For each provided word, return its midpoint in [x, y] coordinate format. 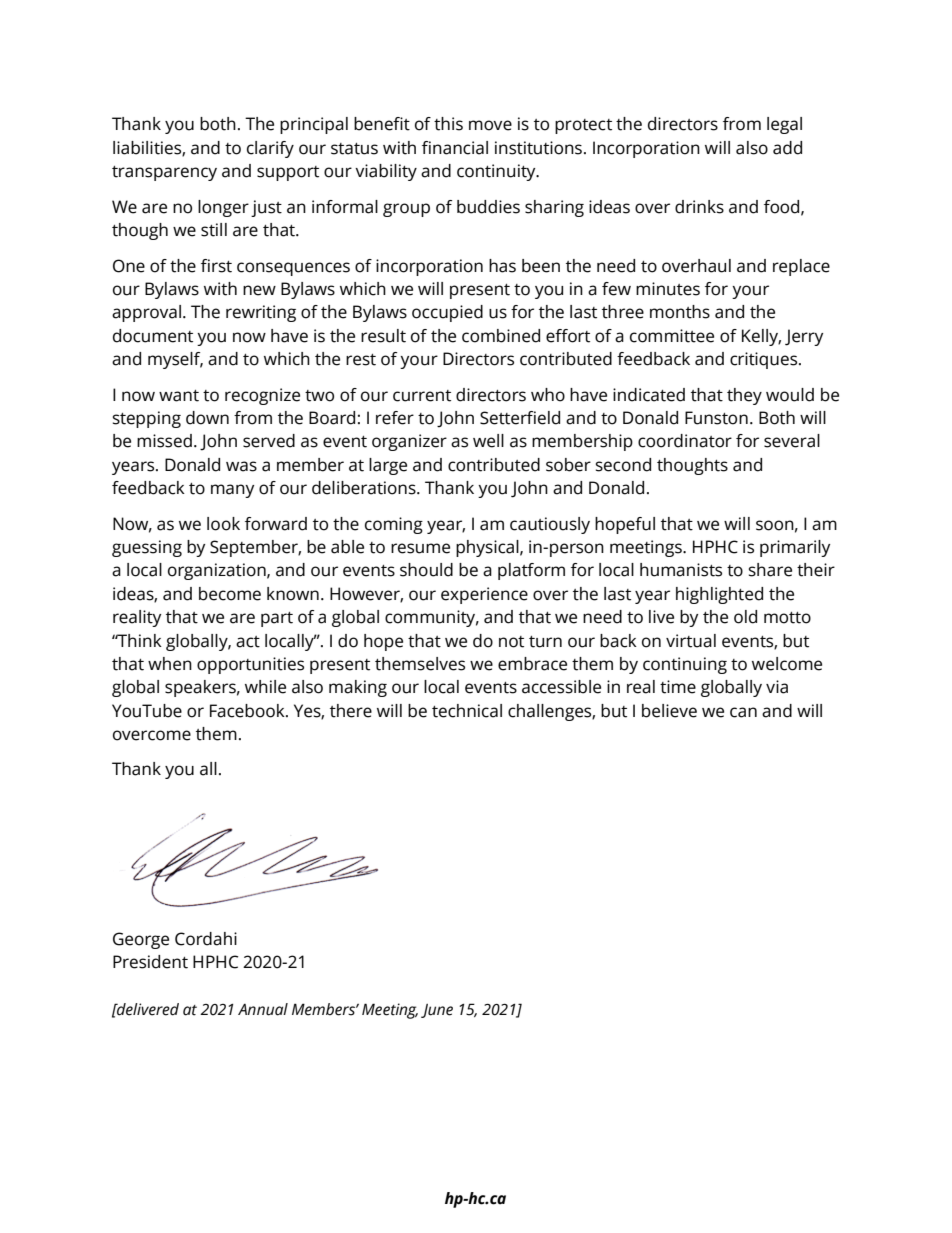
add [787, 148]
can [743, 712]
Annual [263, 1009]
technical [467, 711]
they [744, 396]
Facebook [248, 711]
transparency [164, 173]
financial [455, 148]
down [207, 418]
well [488, 441]
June [437, 1011]
